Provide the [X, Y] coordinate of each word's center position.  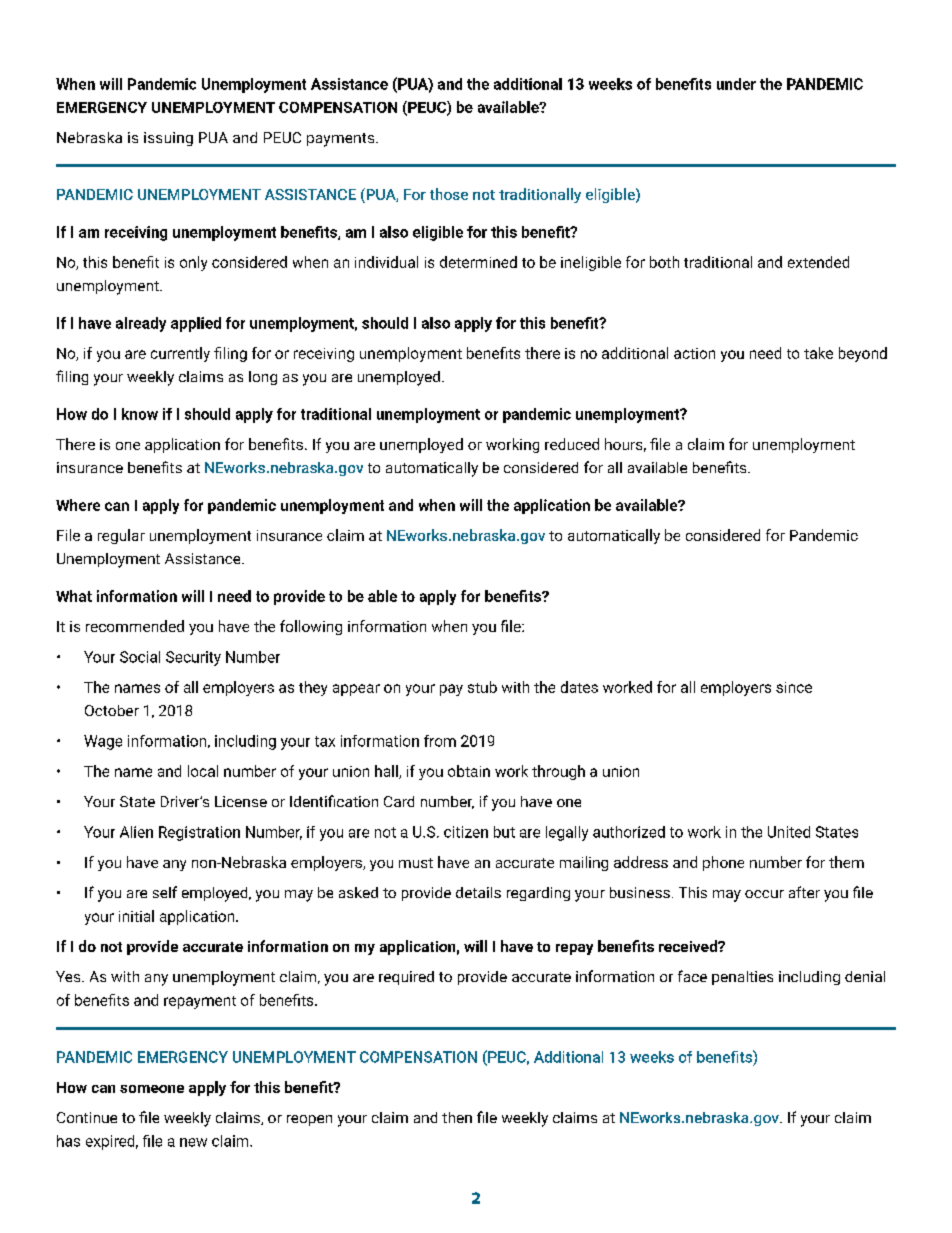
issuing [168, 139]
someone [152, 1089]
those [449, 194]
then [457, 1117]
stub [482, 687]
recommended [135, 626]
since [794, 687]
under [736, 84]
